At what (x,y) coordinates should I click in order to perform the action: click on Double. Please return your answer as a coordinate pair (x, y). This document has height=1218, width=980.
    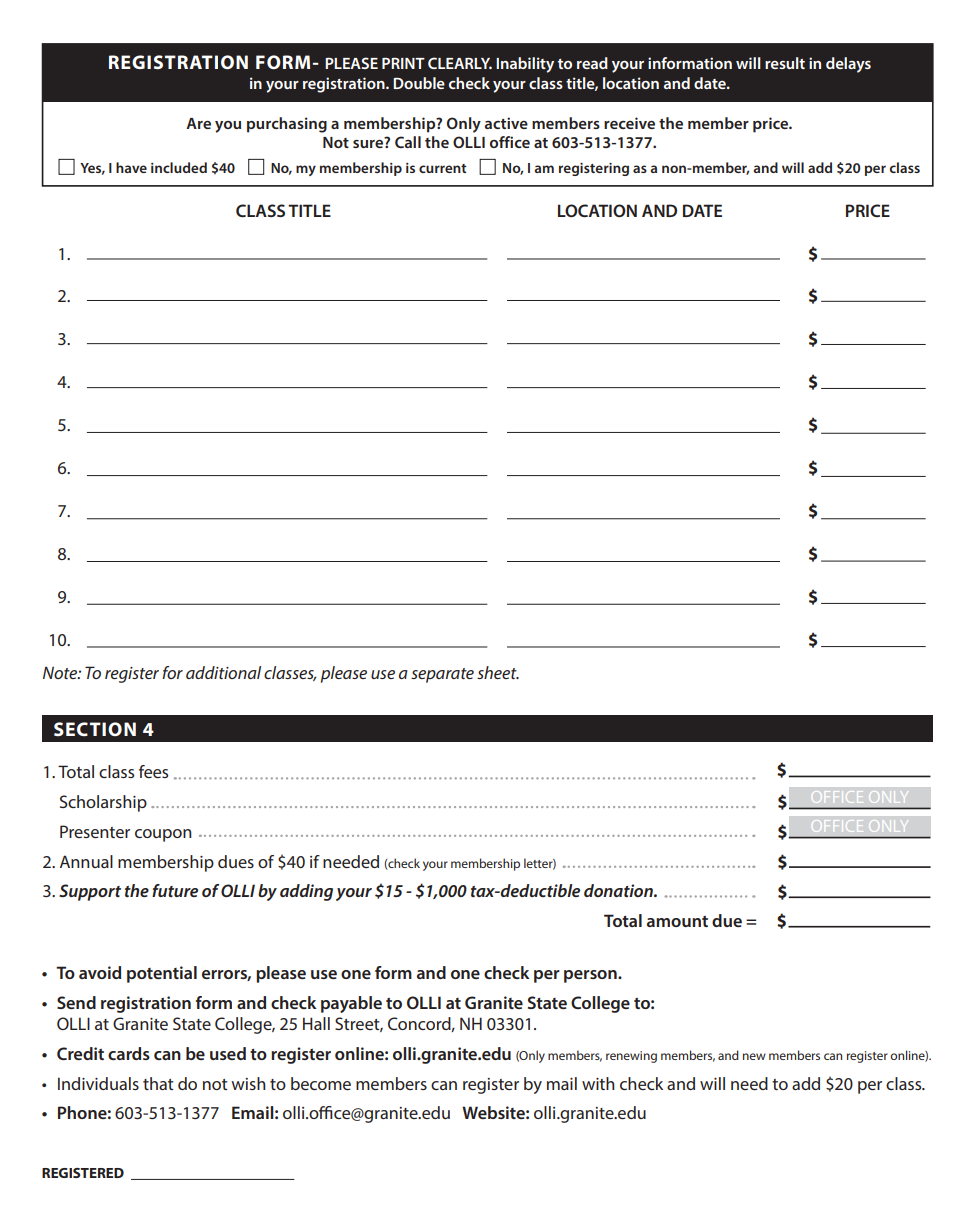
    Looking at the image, I should click on (419, 83).
